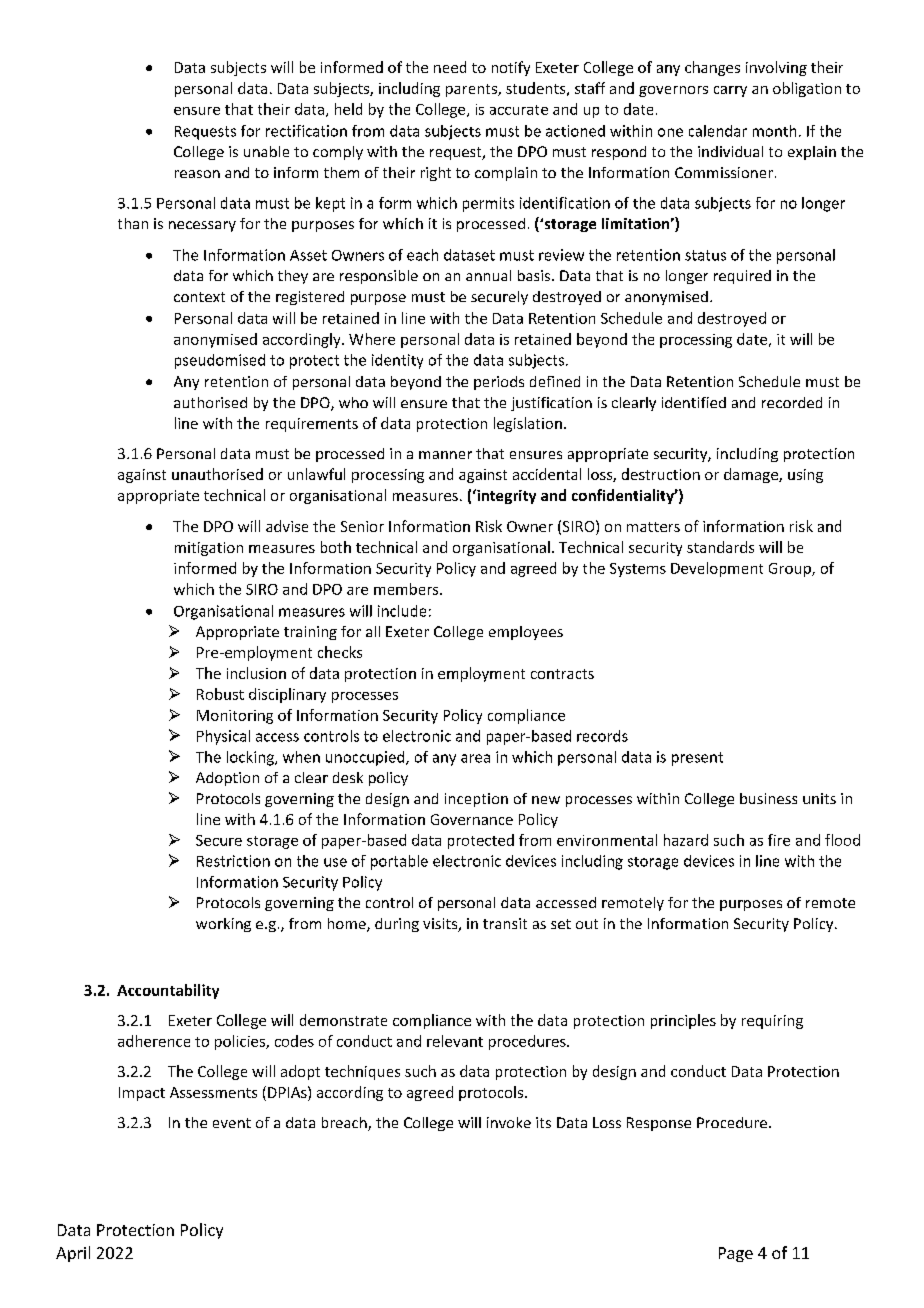 The height and width of the image is (1308, 924). What do you see at coordinates (223, 925) in the image?
I see `working` at bounding box center [223, 925].
